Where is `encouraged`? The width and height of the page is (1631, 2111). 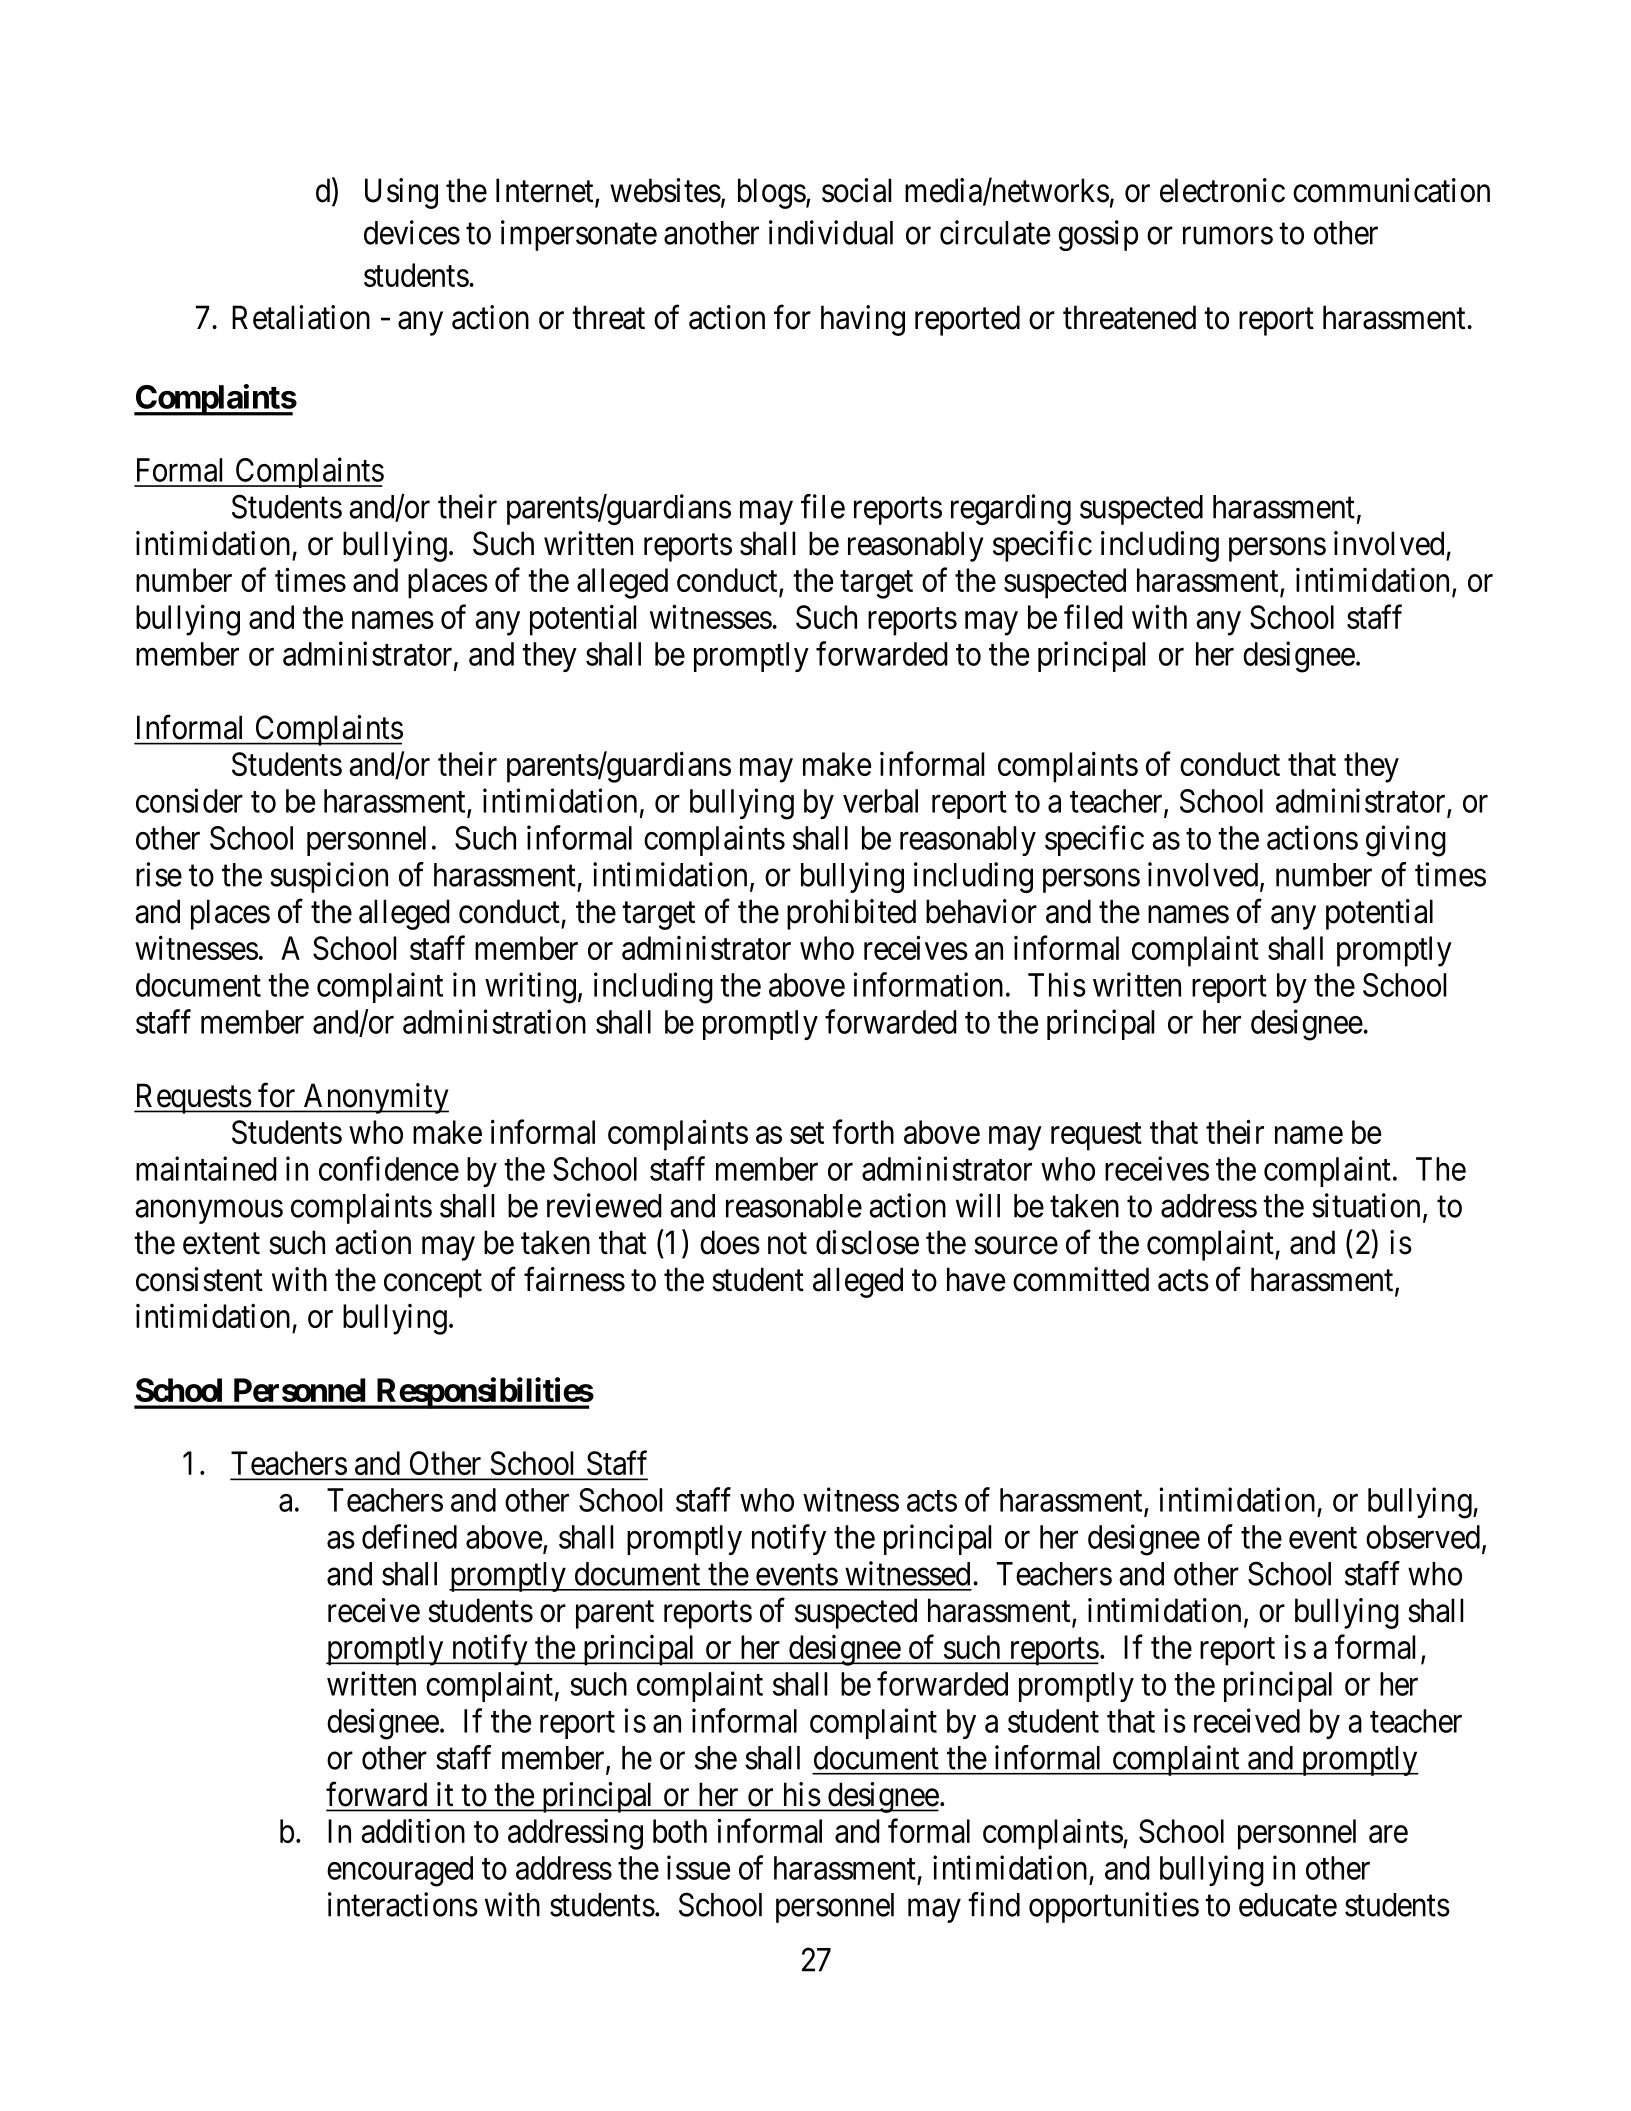 encouraged is located at coordinates (400, 1871).
